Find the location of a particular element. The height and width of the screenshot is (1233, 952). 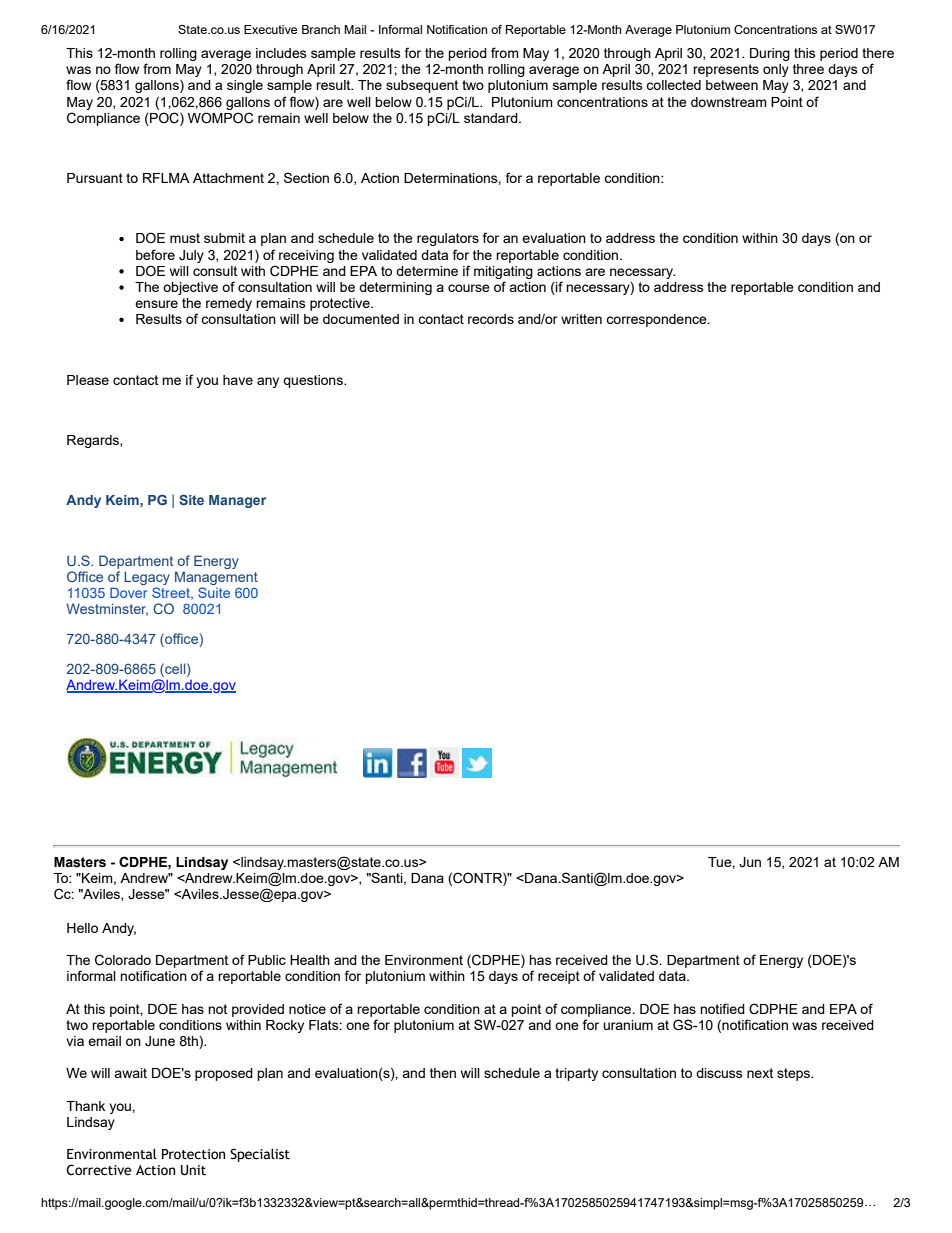

records is located at coordinates (491, 319).
